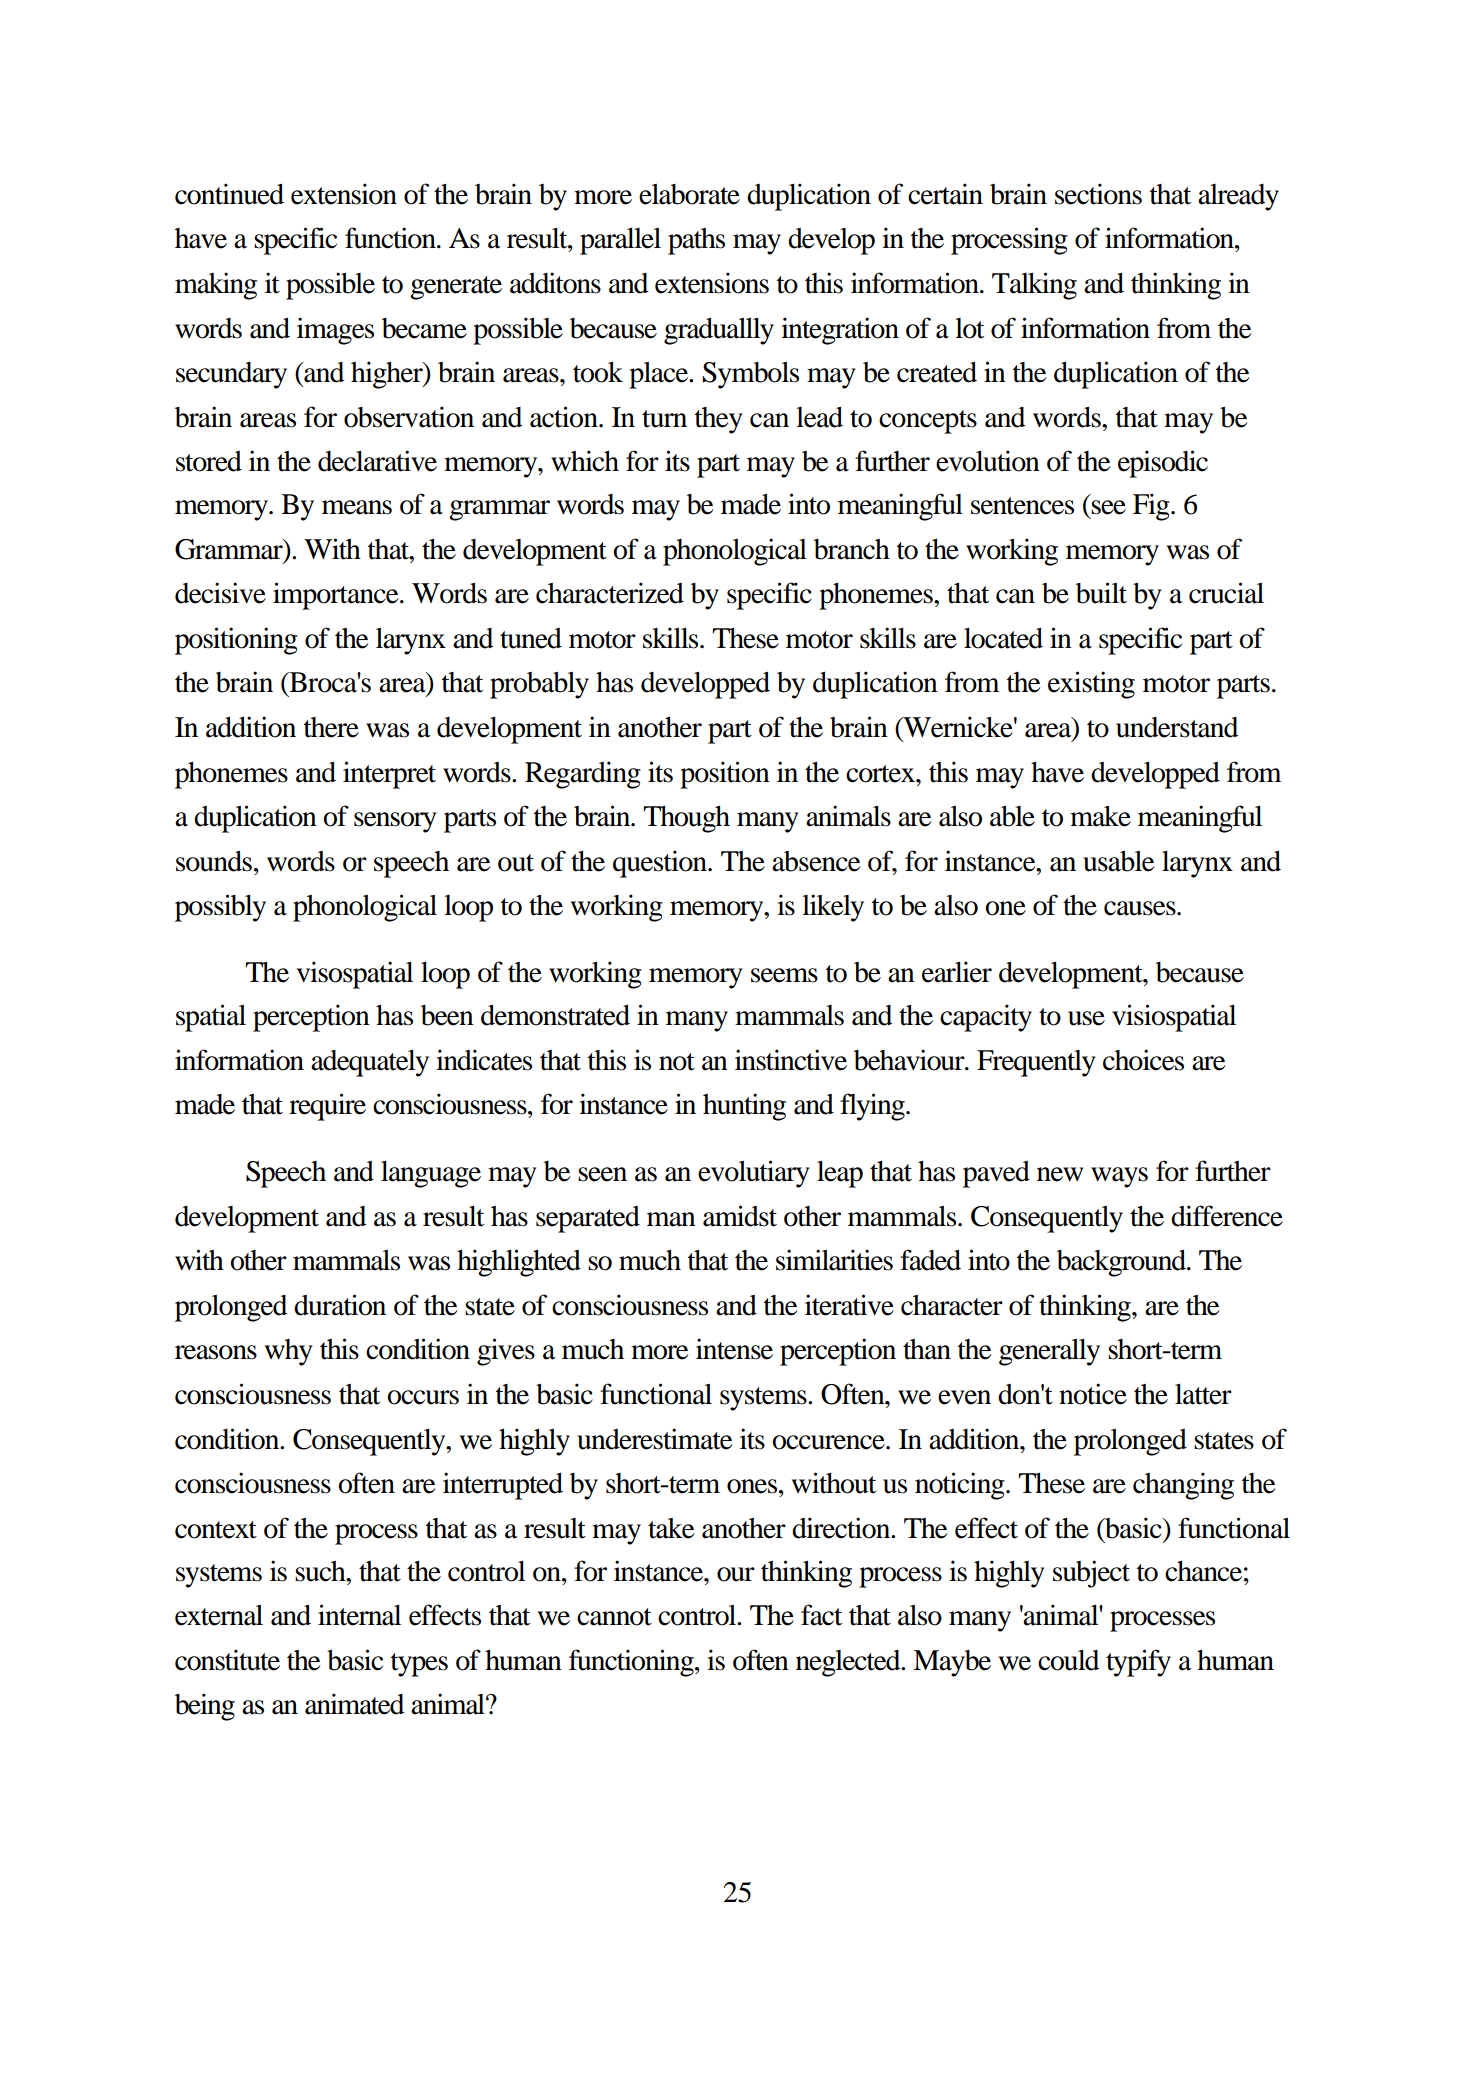  What do you see at coordinates (395, 822) in the screenshot?
I see `sensory` at bounding box center [395, 822].
